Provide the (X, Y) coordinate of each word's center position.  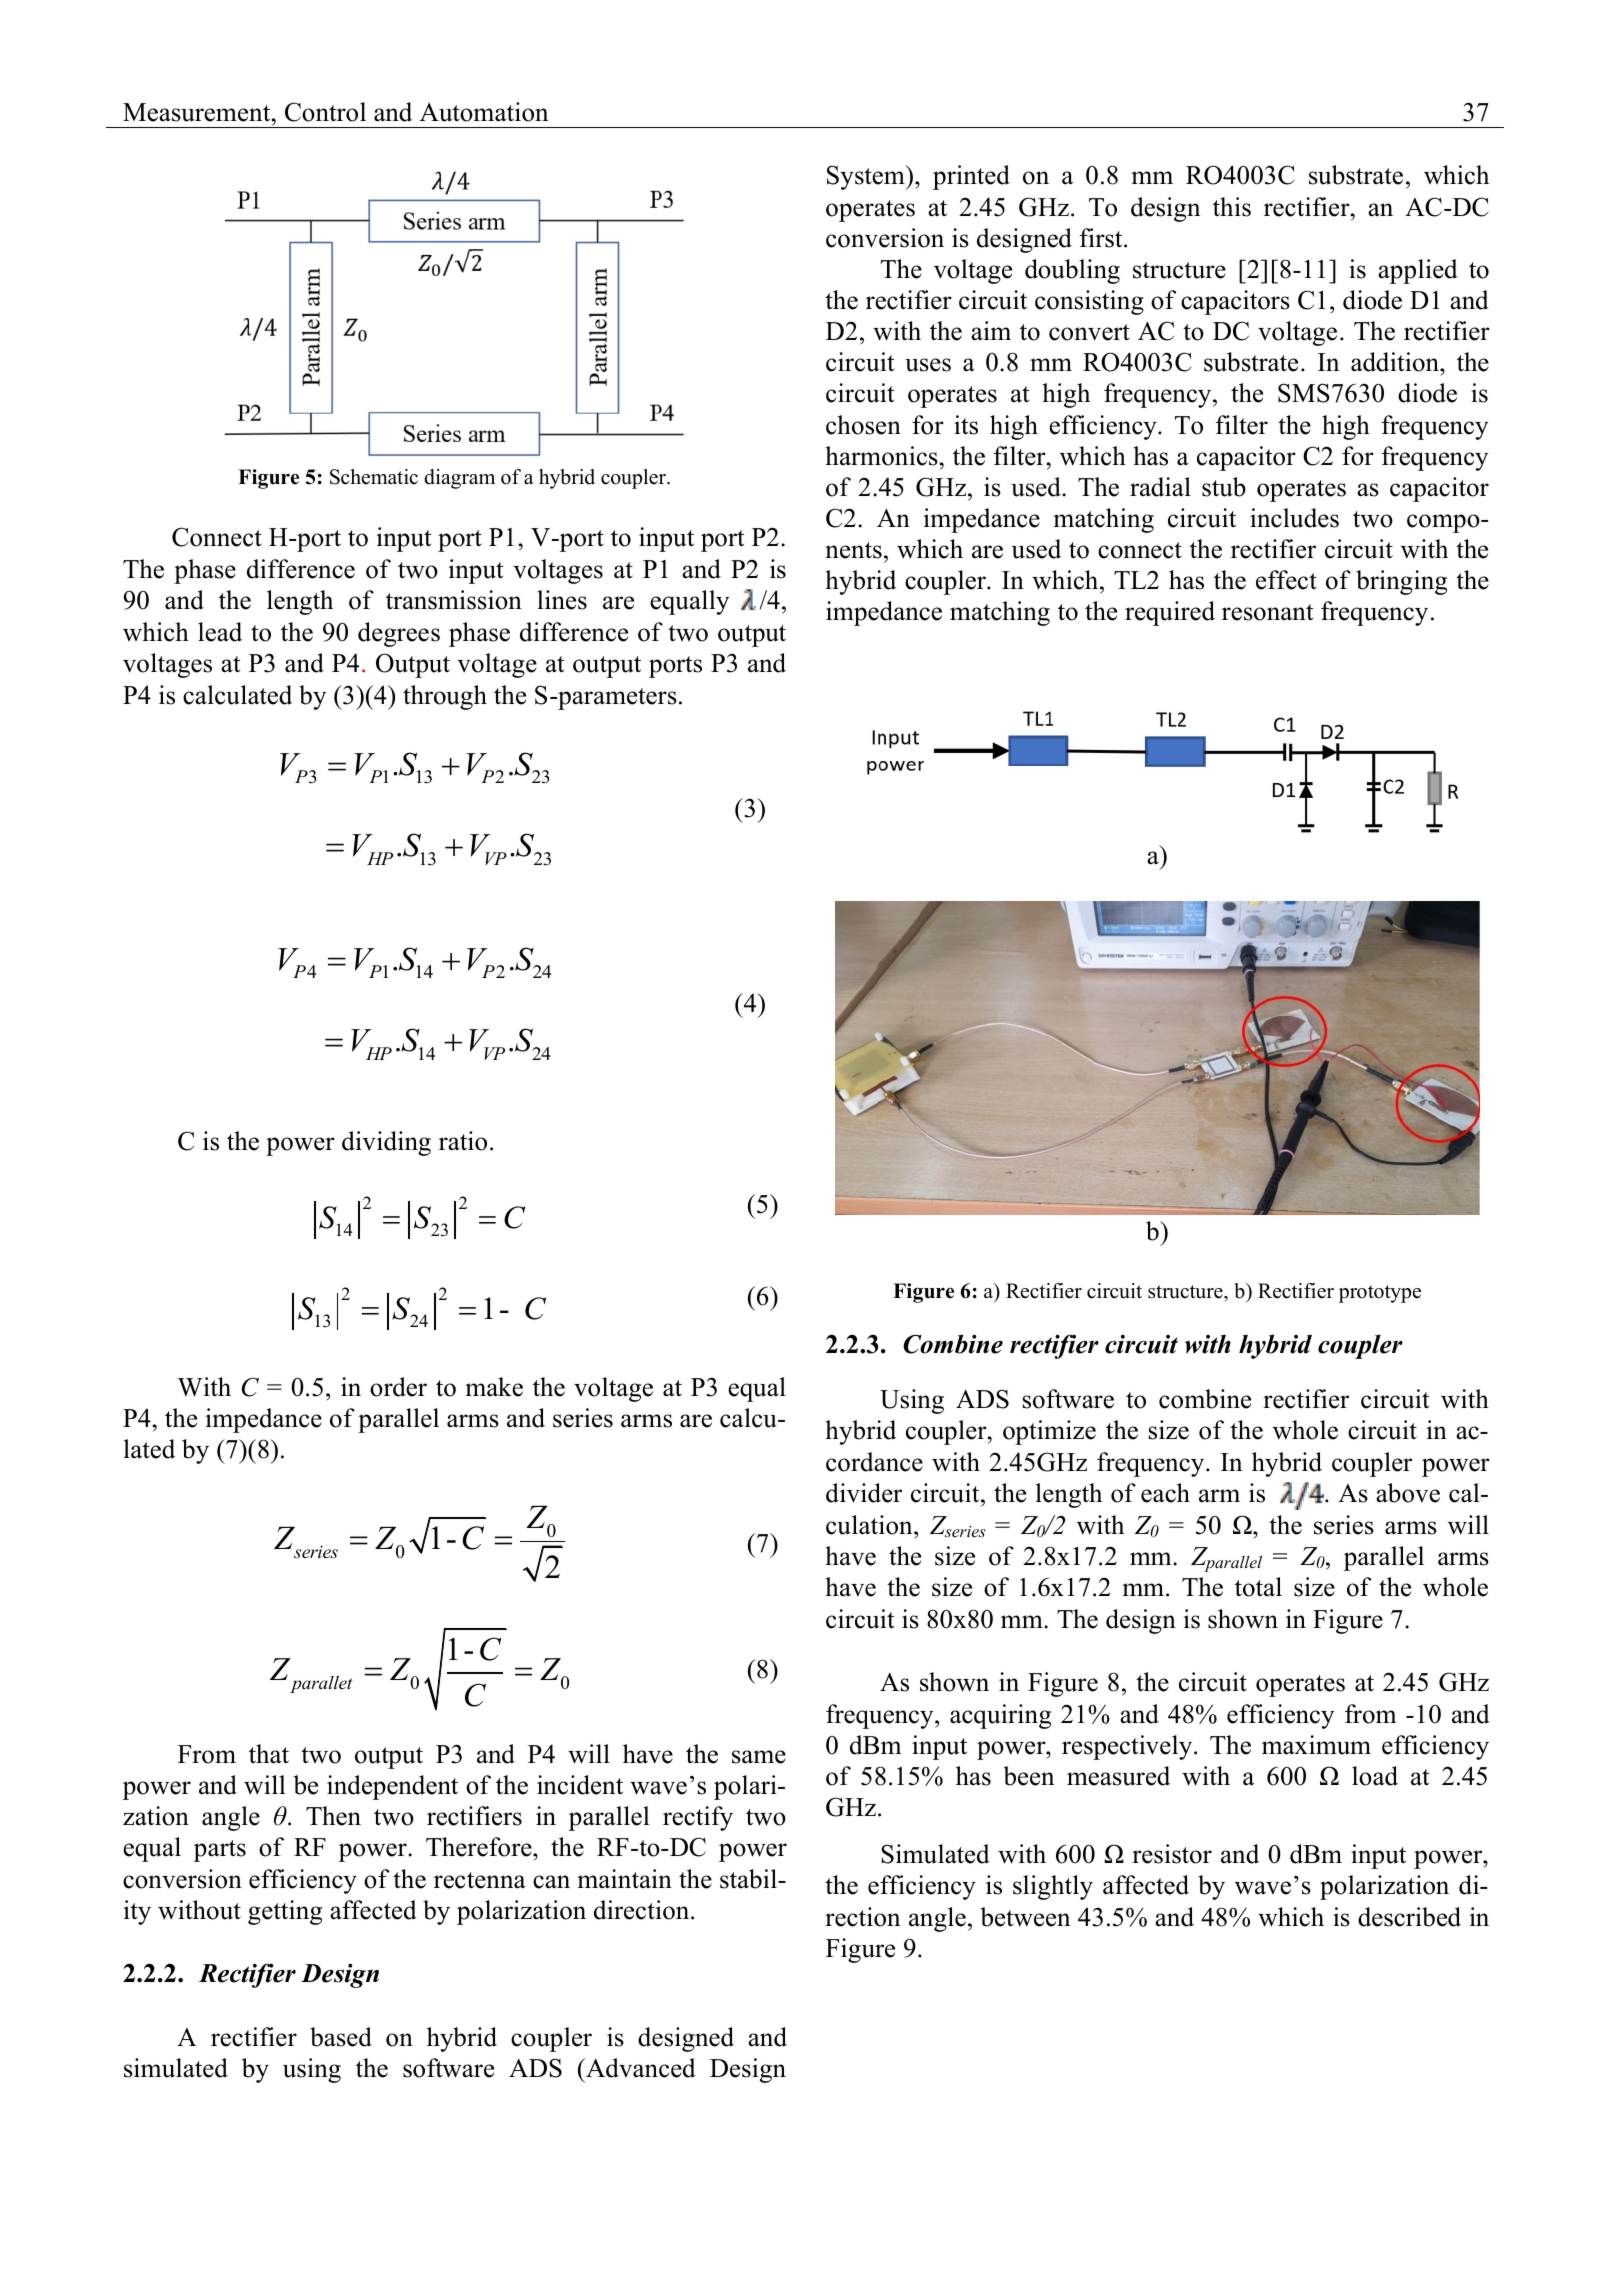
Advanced (640, 2068)
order (398, 1387)
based (341, 2037)
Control (325, 112)
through (445, 697)
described (1409, 1917)
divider (864, 1493)
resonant (1267, 612)
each (1165, 1493)
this (1232, 207)
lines (562, 600)
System (867, 177)
